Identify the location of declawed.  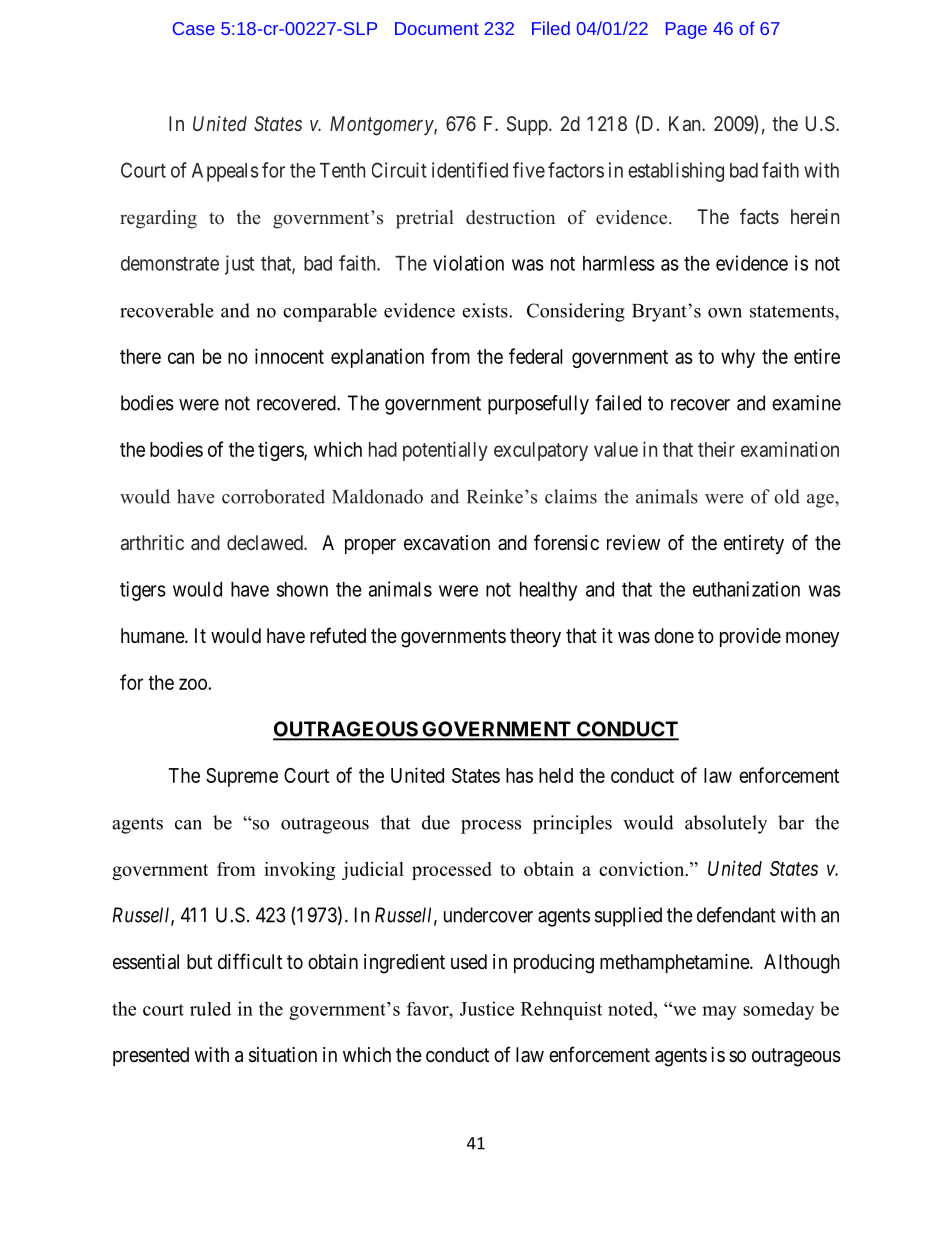
(266, 542).
